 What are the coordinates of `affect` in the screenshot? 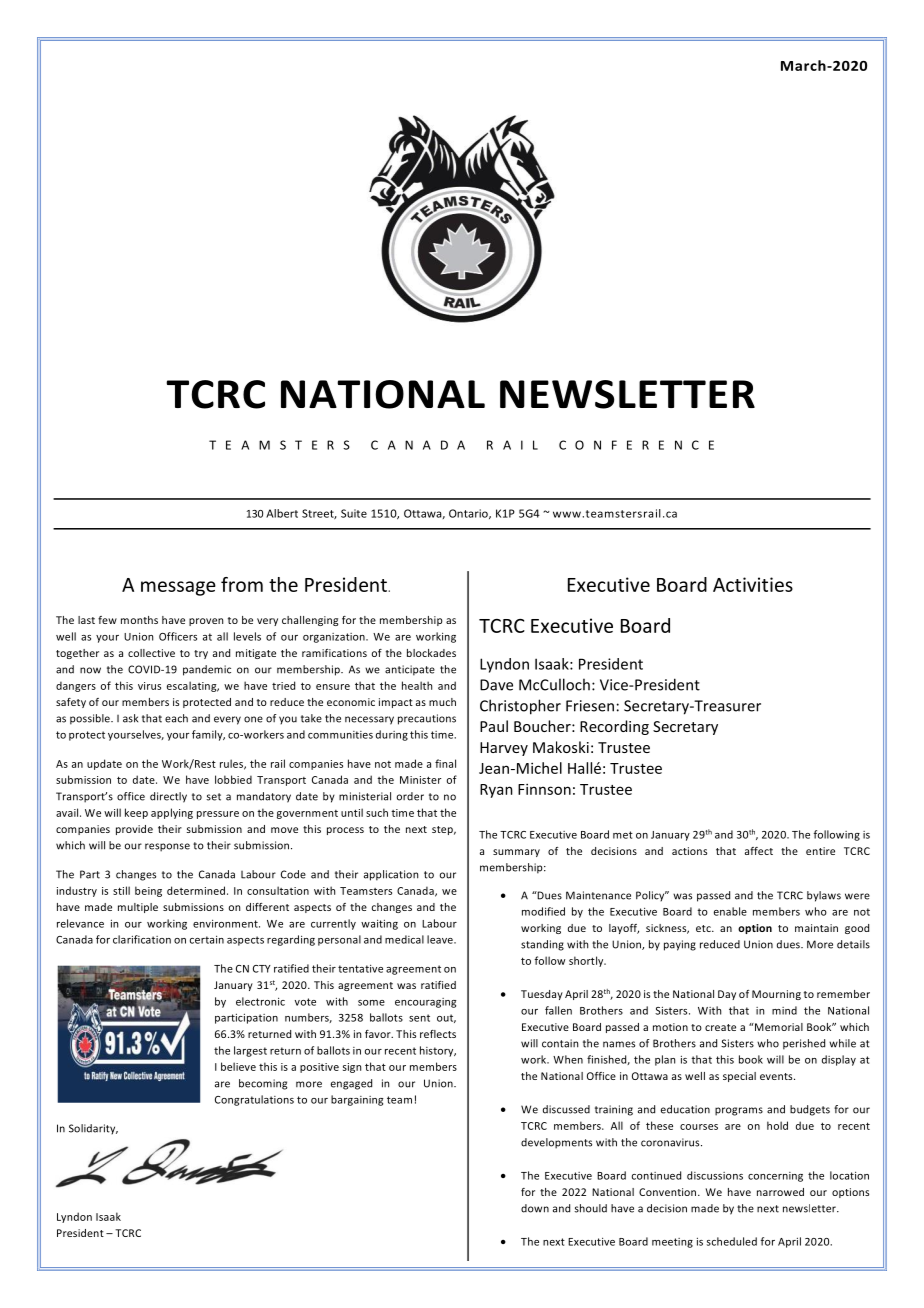 It's located at (759, 851).
